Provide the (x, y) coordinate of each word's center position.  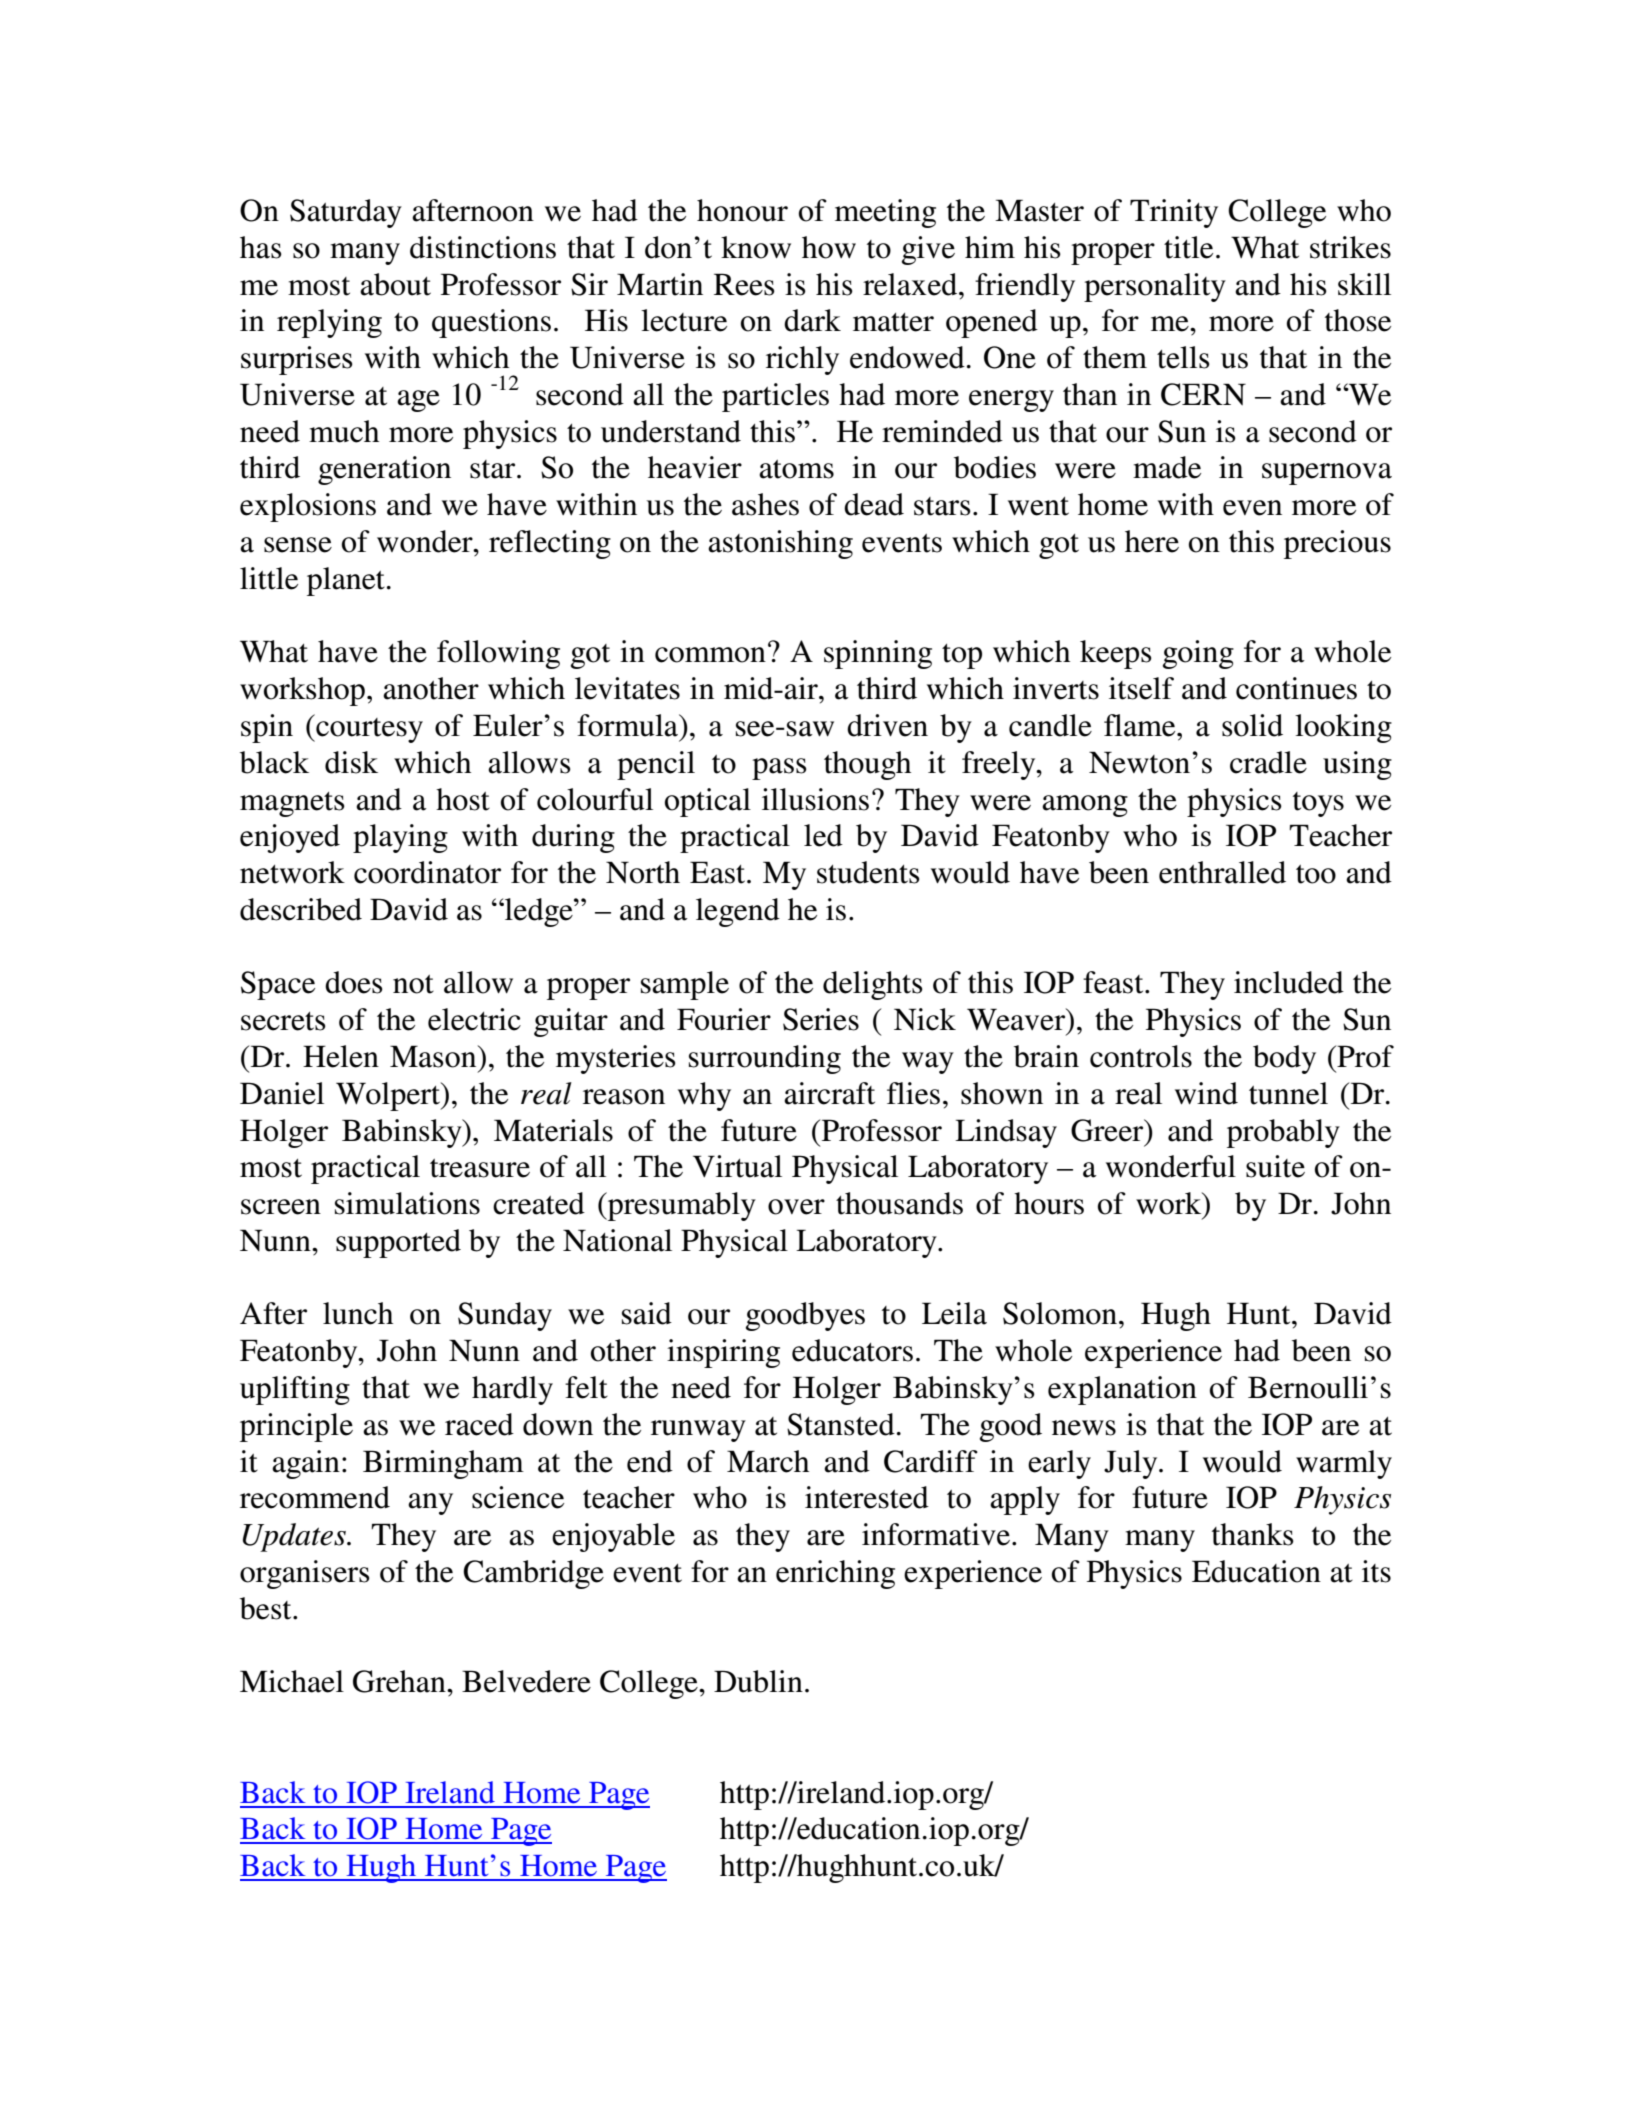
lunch (358, 1313)
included (1289, 982)
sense (298, 545)
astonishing (780, 544)
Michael (292, 1681)
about (395, 284)
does (354, 982)
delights (873, 985)
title (1188, 247)
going (1198, 654)
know (756, 247)
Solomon (1060, 1313)
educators (852, 1350)
